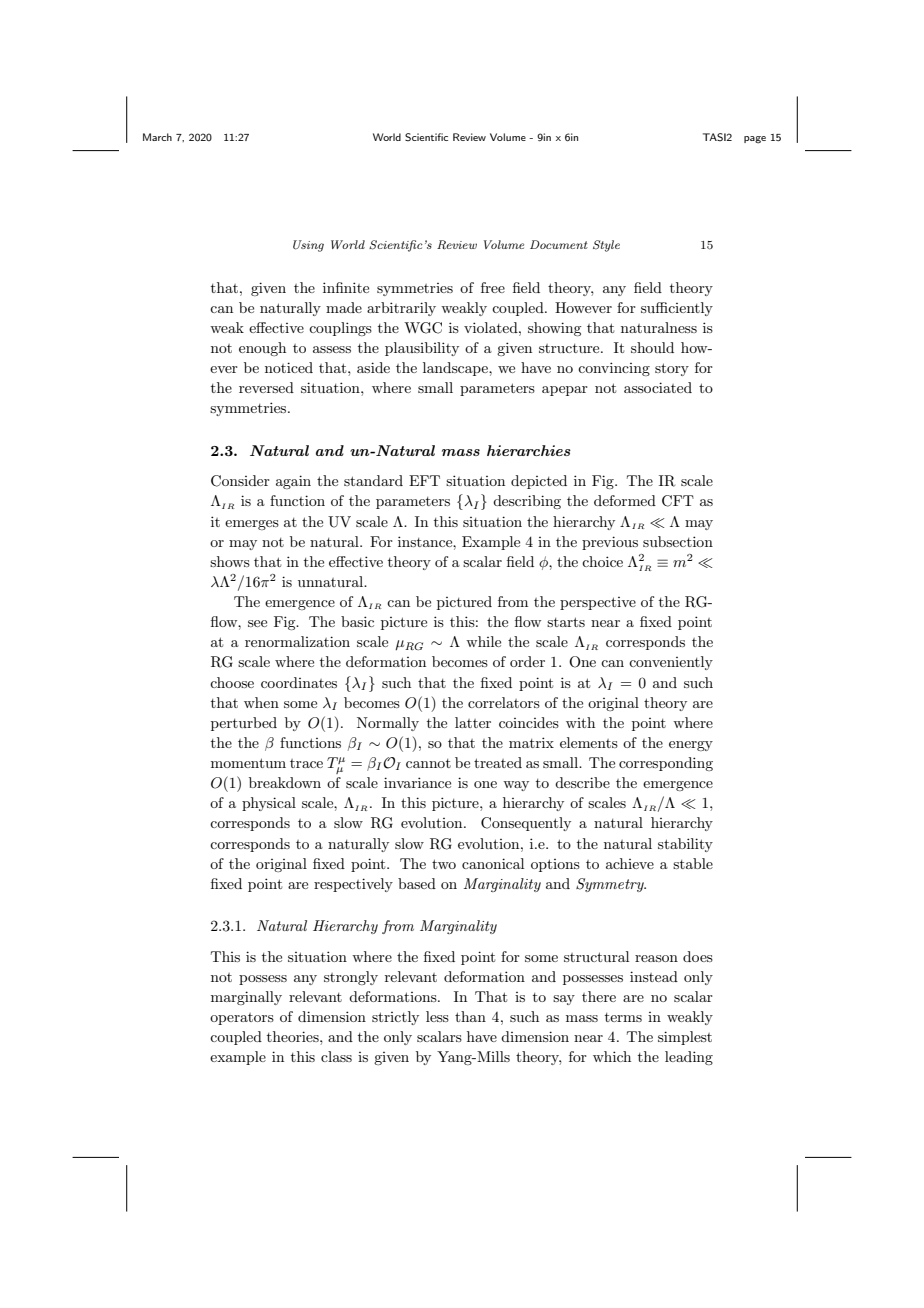 The image size is (924, 1308). Describe the element at coordinates (242, 1019) in the screenshot. I see `operators` at that location.
